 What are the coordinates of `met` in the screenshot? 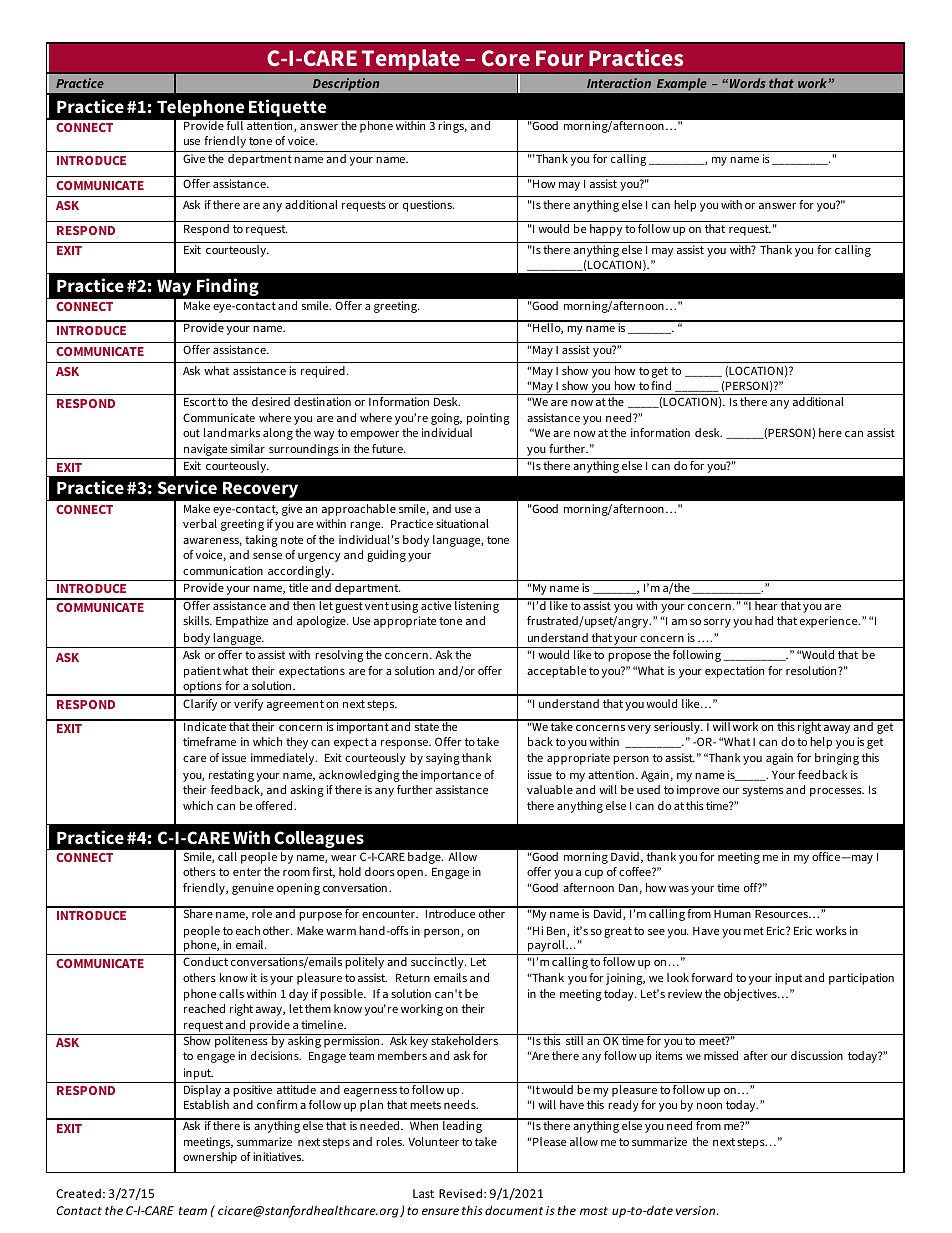 It's located at (754, 931).
